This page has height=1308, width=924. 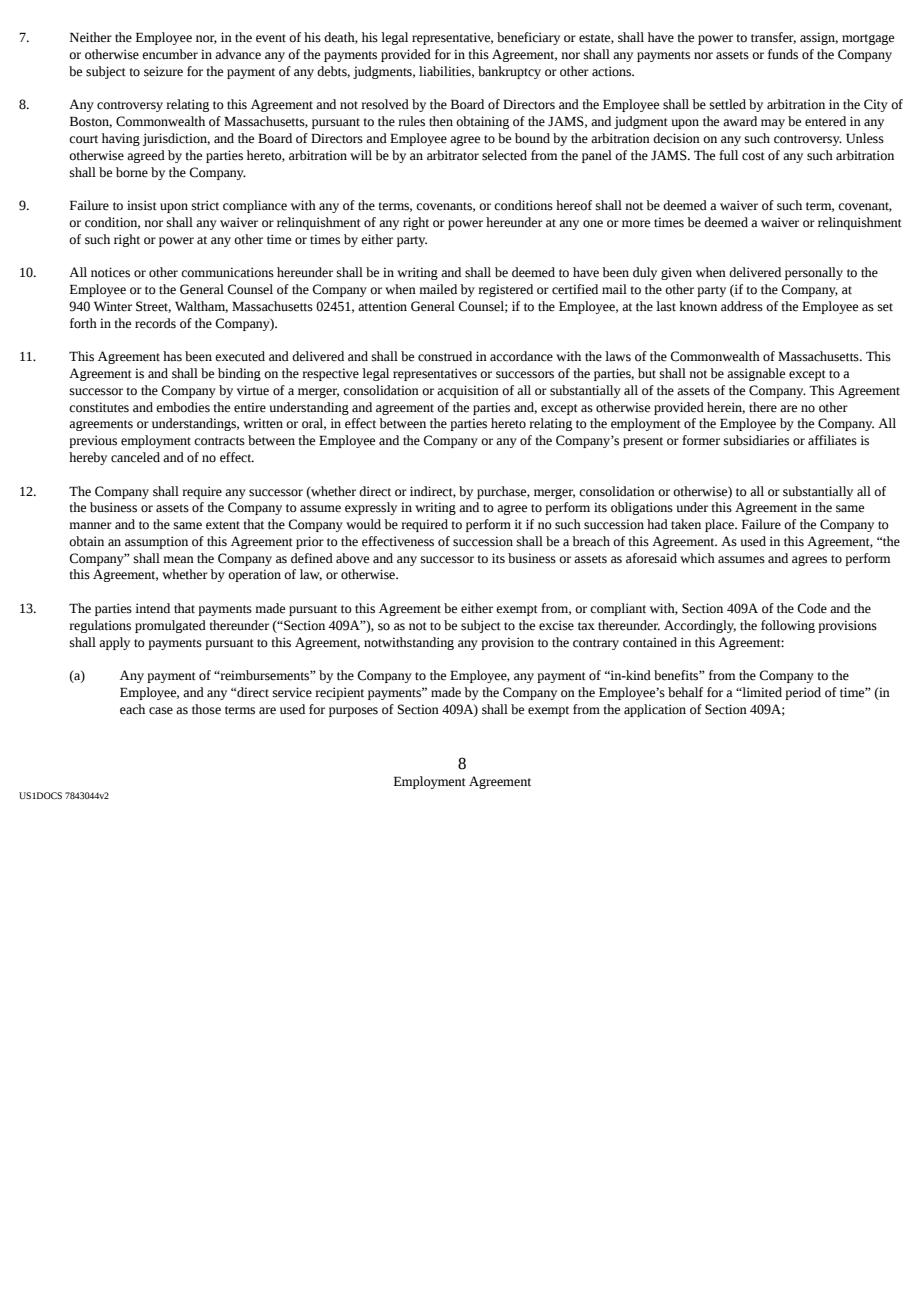 I want to click on bankruptcy, so click(x=509, y=72).
